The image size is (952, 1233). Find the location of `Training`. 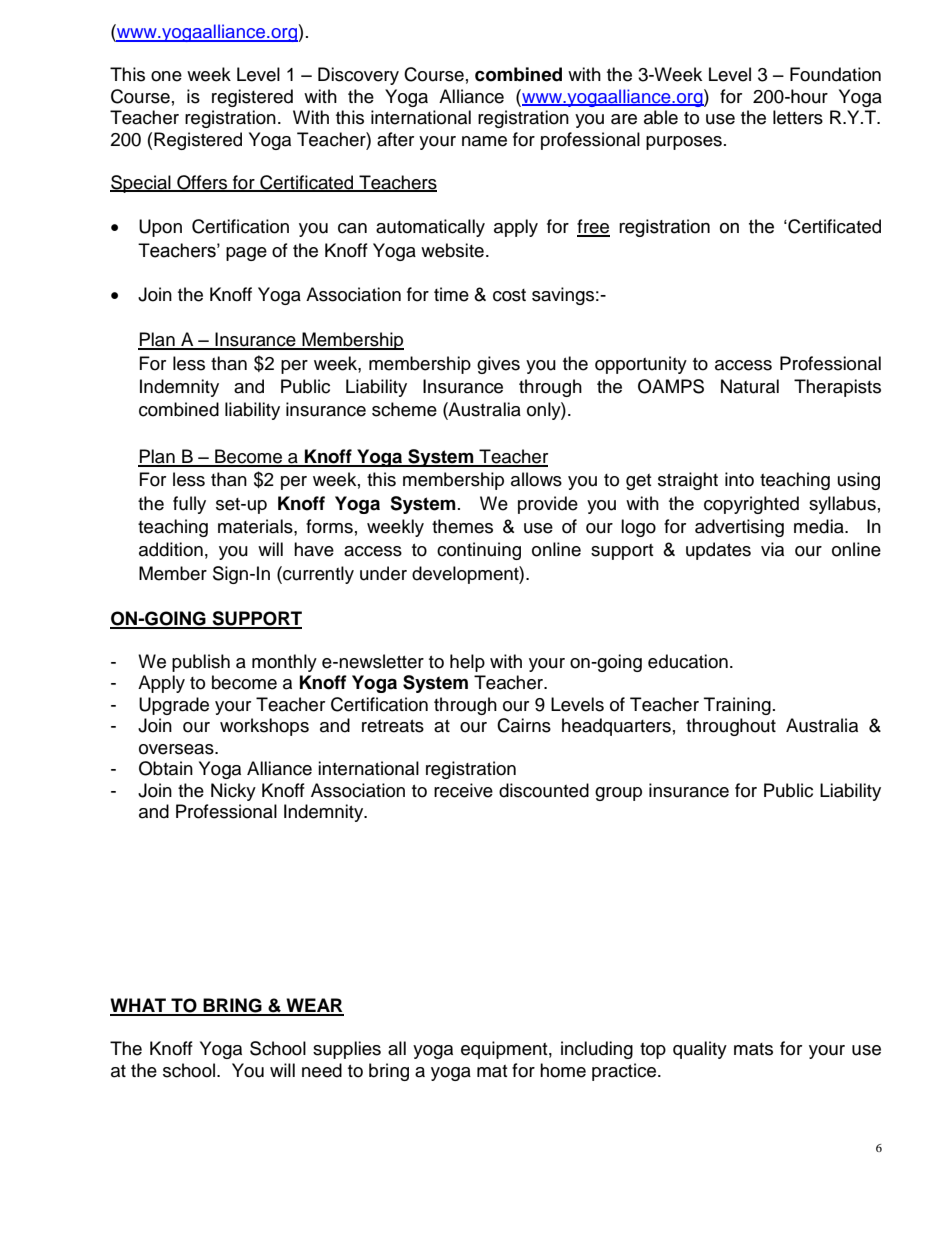

Training is located at coordinates (737, 706).
